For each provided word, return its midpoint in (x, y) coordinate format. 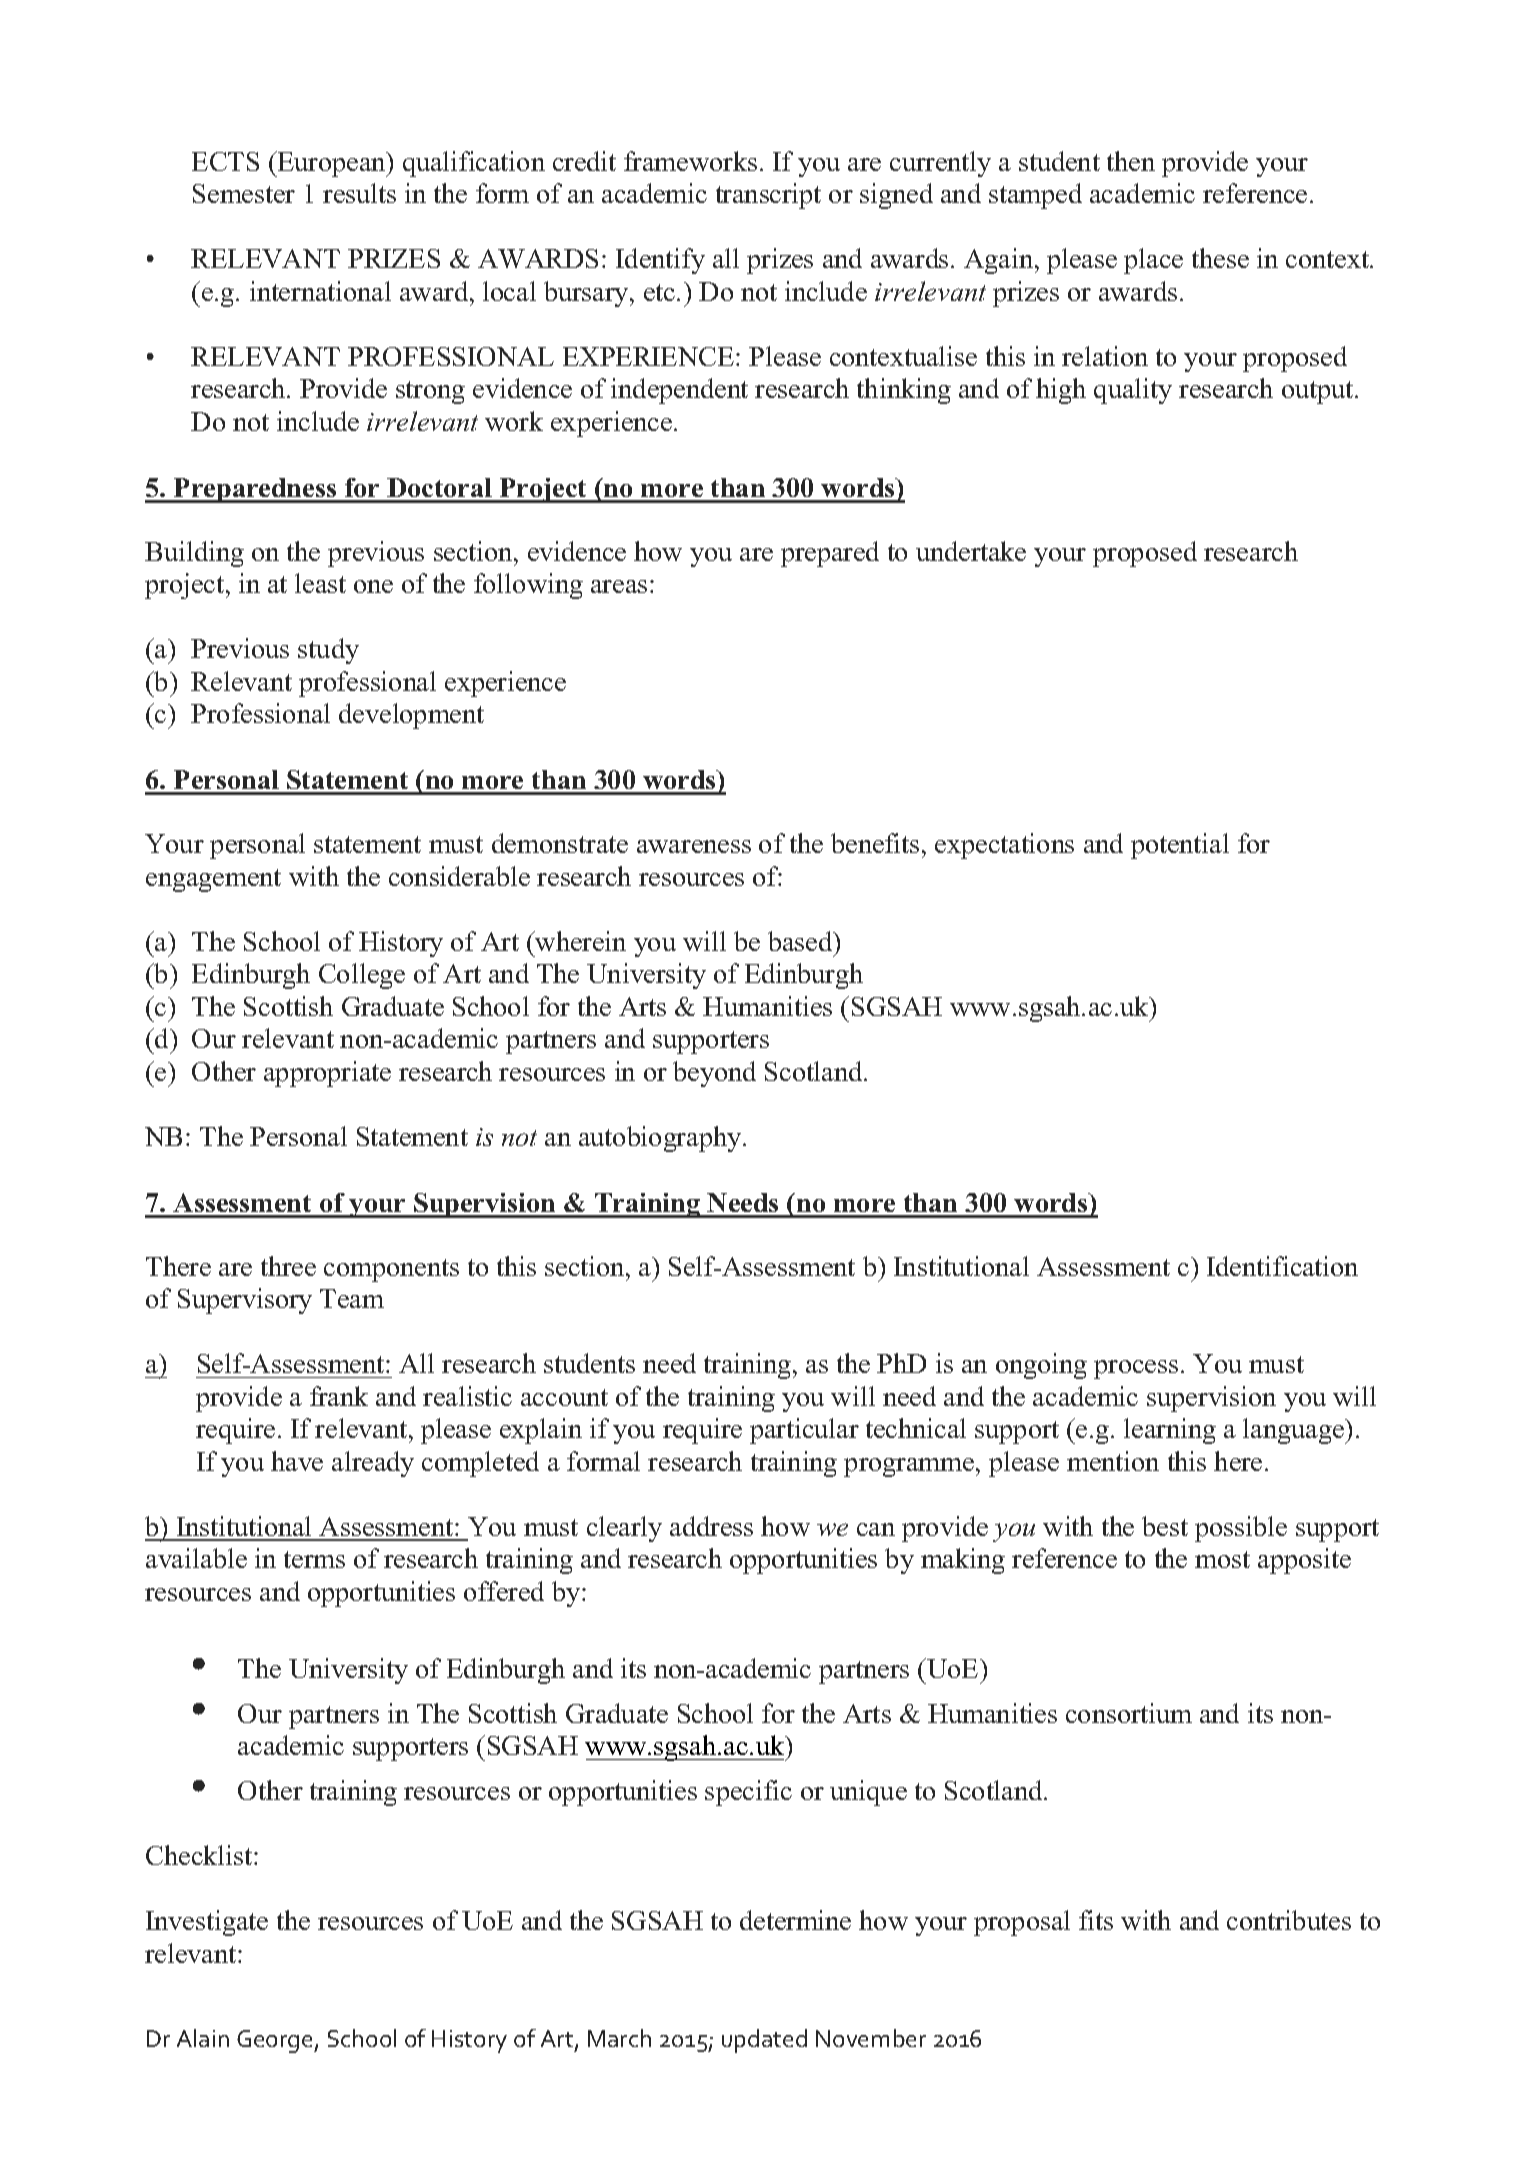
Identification (1282, 1266)
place (1153, 261)
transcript (768, 196)
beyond (714, 1074)
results (359, 193)
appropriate (327, 1074)
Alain (203, 2038)
